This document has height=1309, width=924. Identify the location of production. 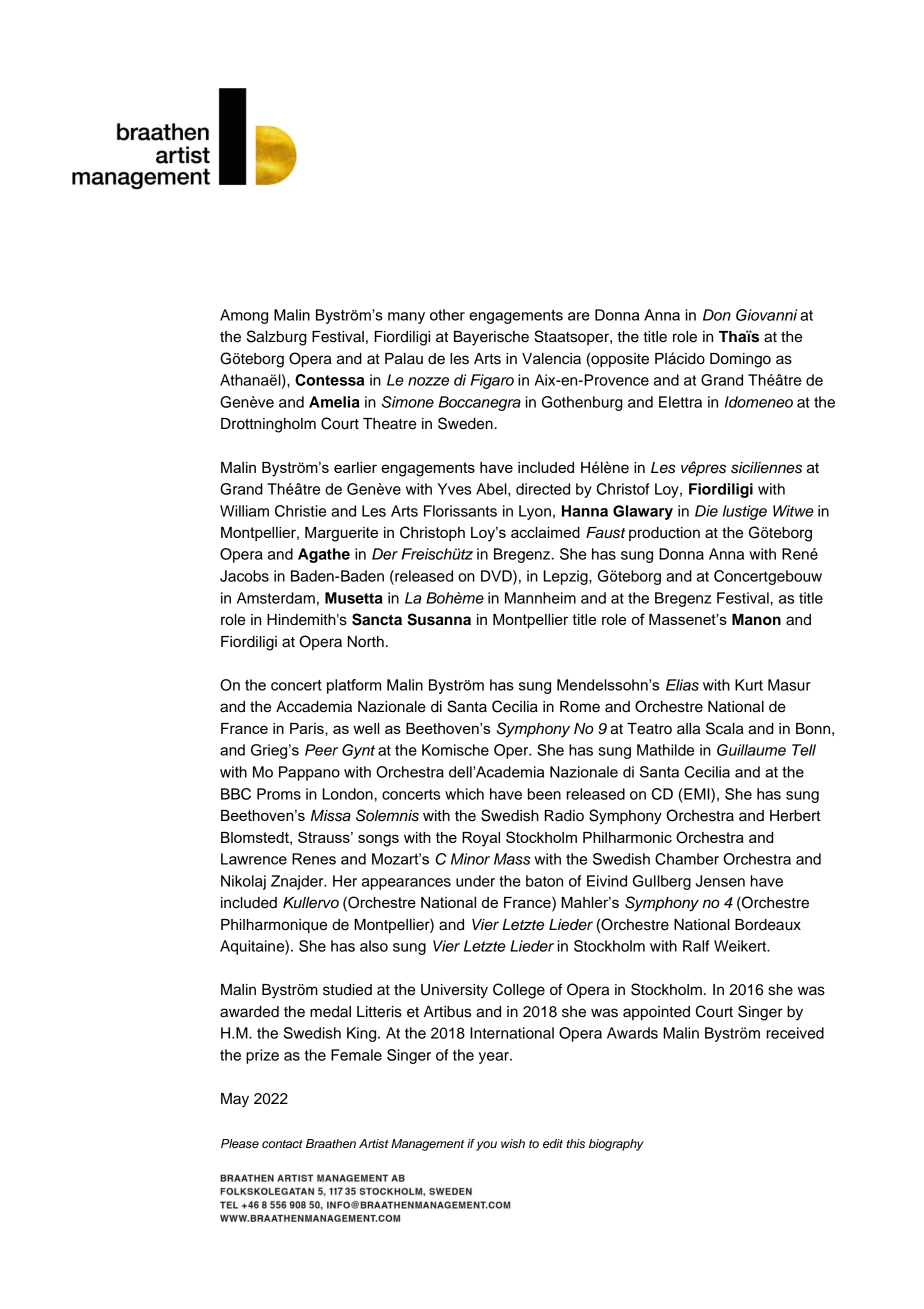
(664, 534).
